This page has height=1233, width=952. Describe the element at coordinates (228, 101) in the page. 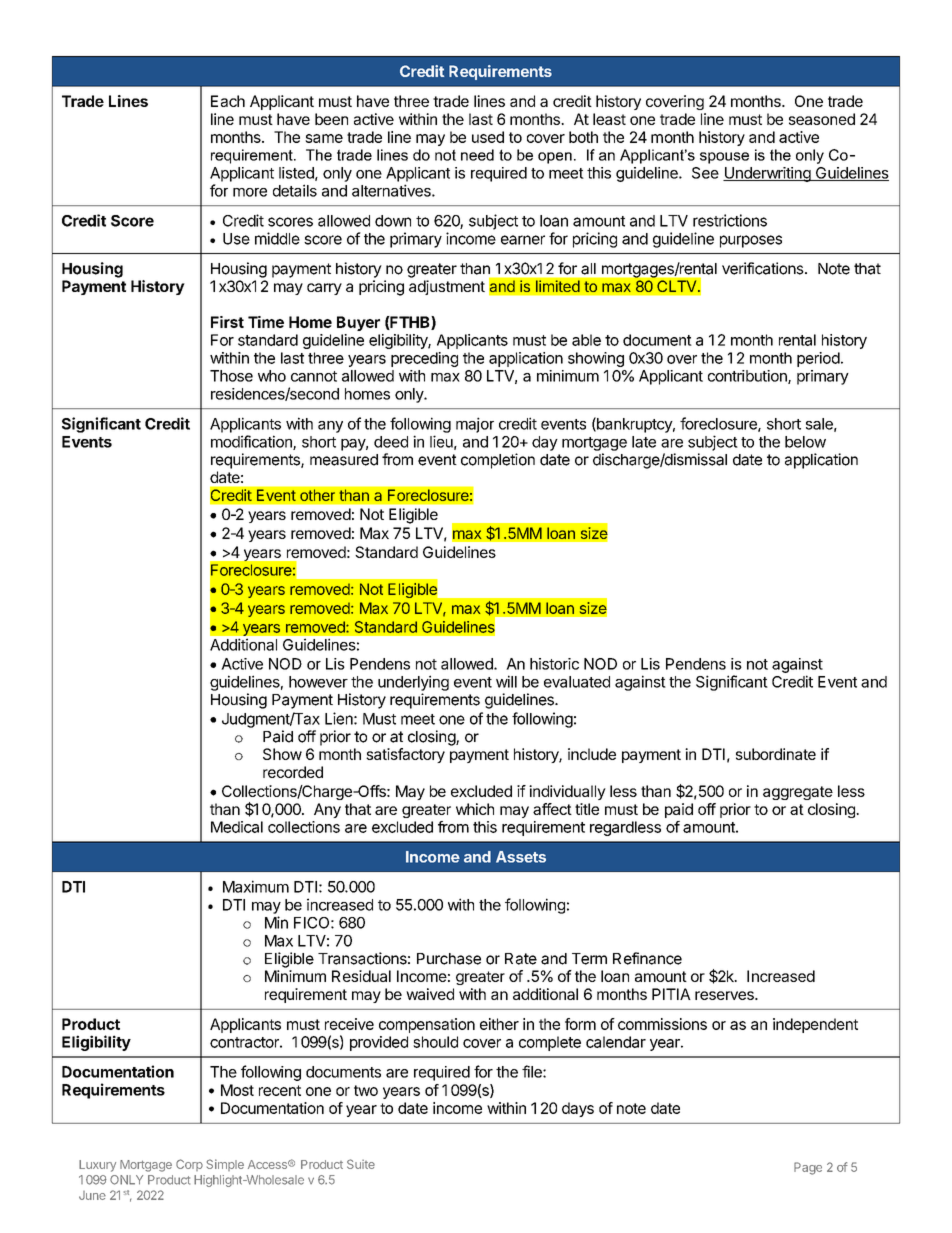

I see `Each` at that location.
